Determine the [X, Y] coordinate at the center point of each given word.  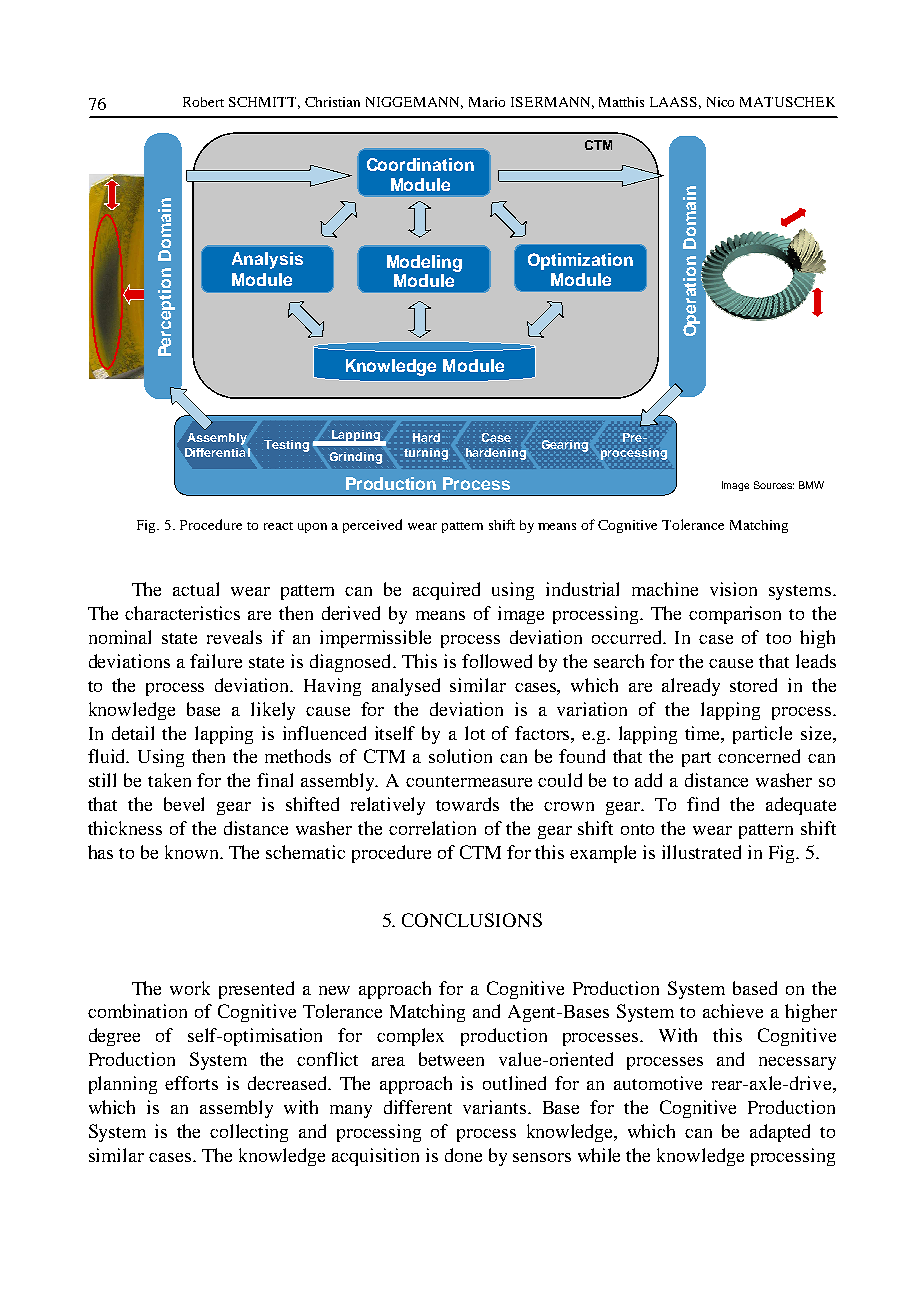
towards [467, 804]
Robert [203, 102]
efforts [191, 1083]
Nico [720, 102]
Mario [487, 102]
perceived [372, 526]
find [703, 804]
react [278, 526]
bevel [184, 804]
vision [733, 589]
